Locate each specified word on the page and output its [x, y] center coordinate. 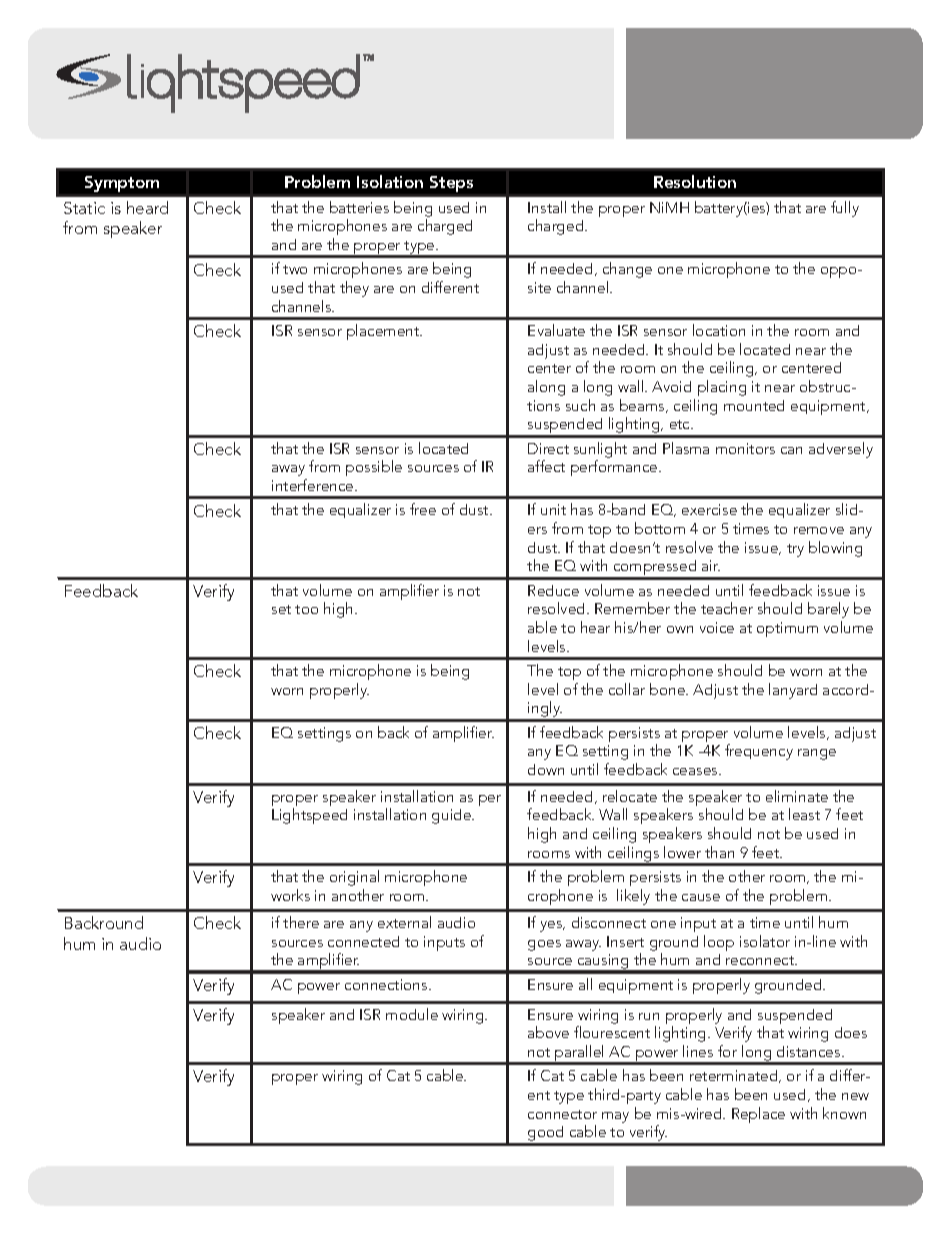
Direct [548, 448]
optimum [787, 629]
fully [845, 209]
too [306, 609]
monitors [745, 448]
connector [562, 1114]
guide [453, 816]
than [719, 852]
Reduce [553, 590]
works [290, 895]
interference [314, 485]
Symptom [122, 184]
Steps [451, 184]
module [412, 1014]
